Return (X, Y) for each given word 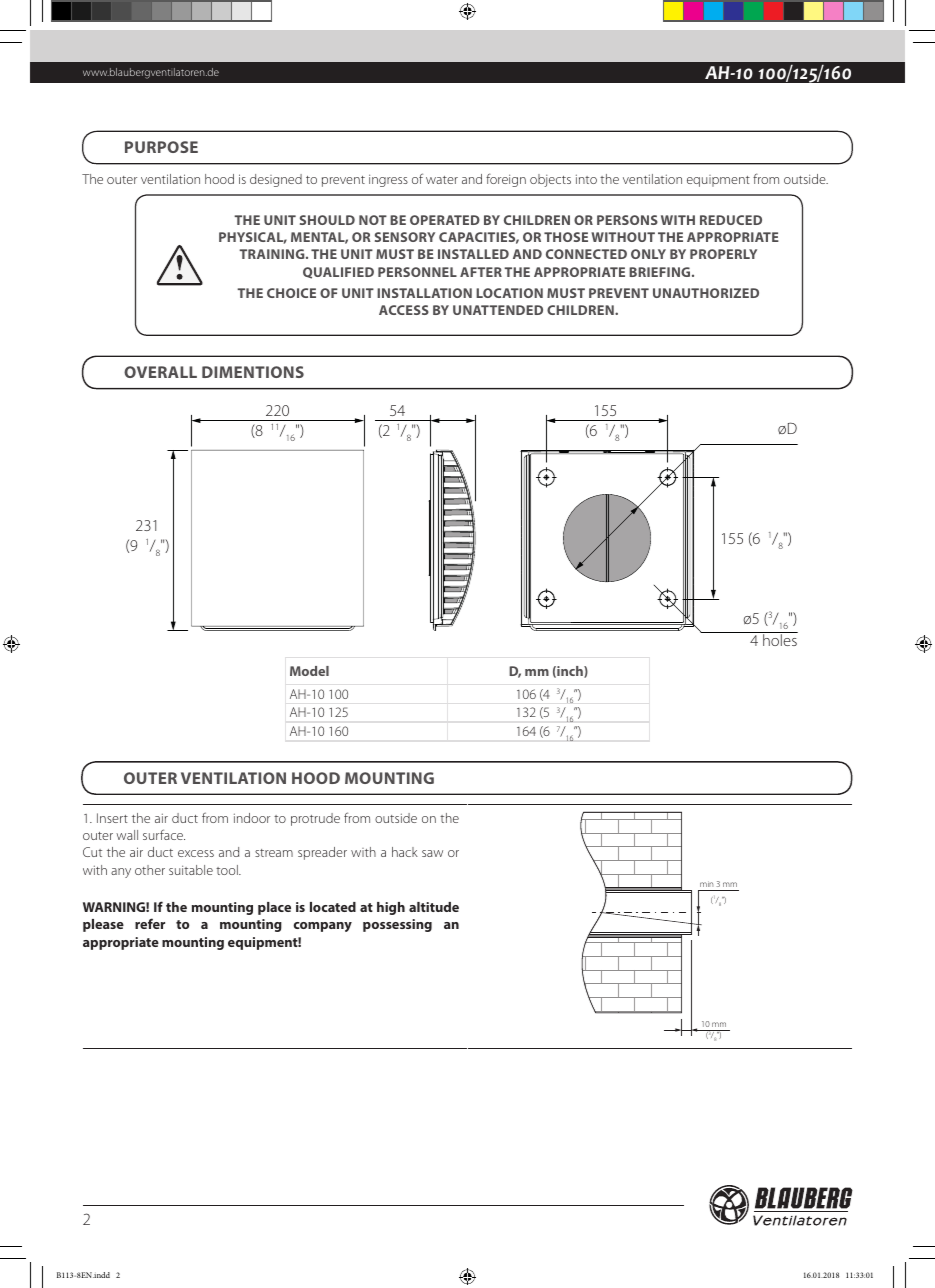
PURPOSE (161, 147)
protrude (315, 819)
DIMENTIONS (253, 372)
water (442, 180)
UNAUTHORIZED (706, 293)
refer (150, 923)
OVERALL (160, 372)
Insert (112, 818)
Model (309, 671)
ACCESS (404, 310)
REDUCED (731, 220)
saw (432, 853)
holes (779, 639)
